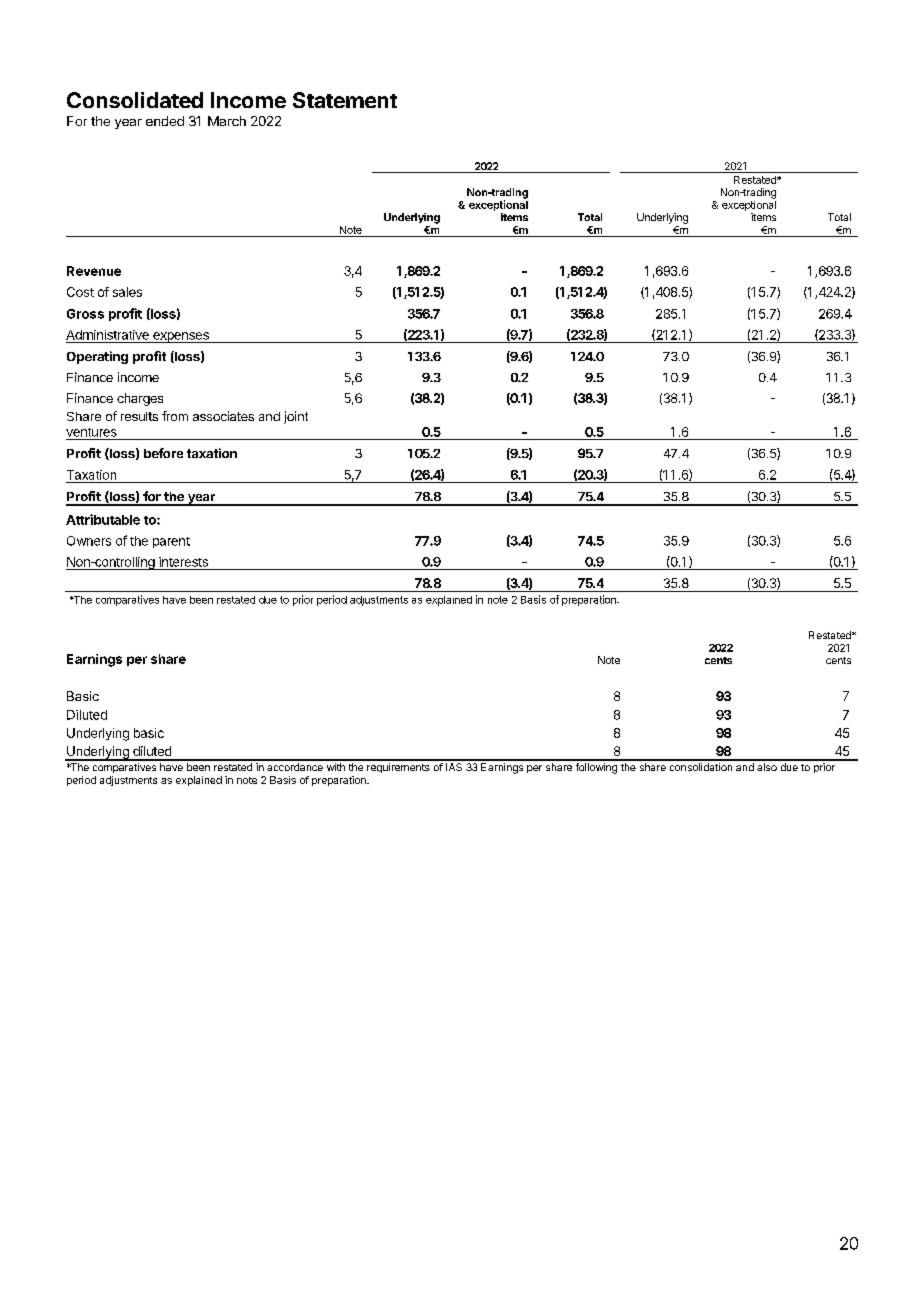 The image size is (924, 1308). What do you see at coordinates (345, 100) in the screenshot?
I see `Statement` at bounding box center [345, 100].
